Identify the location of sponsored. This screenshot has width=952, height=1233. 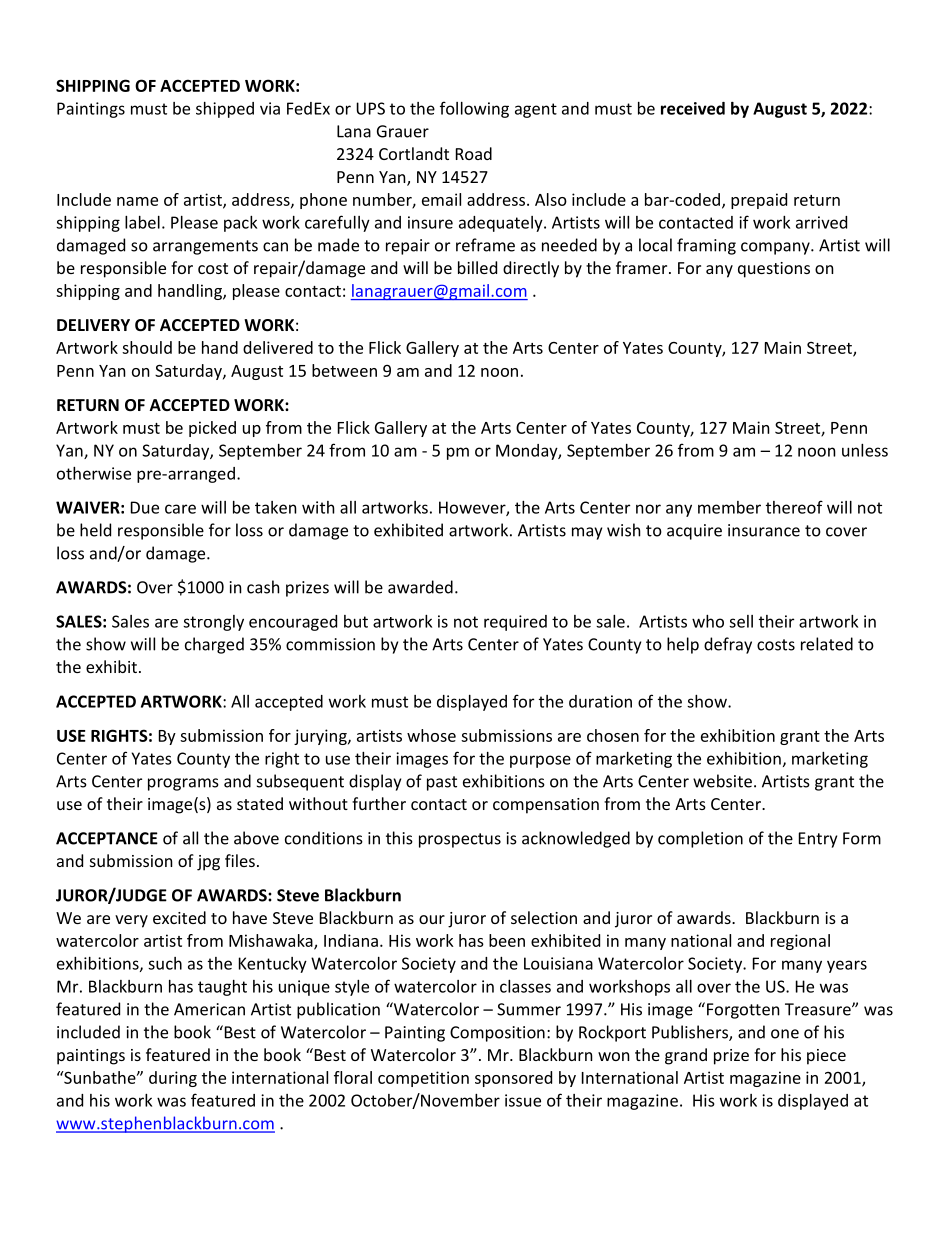
(513, 1079).
